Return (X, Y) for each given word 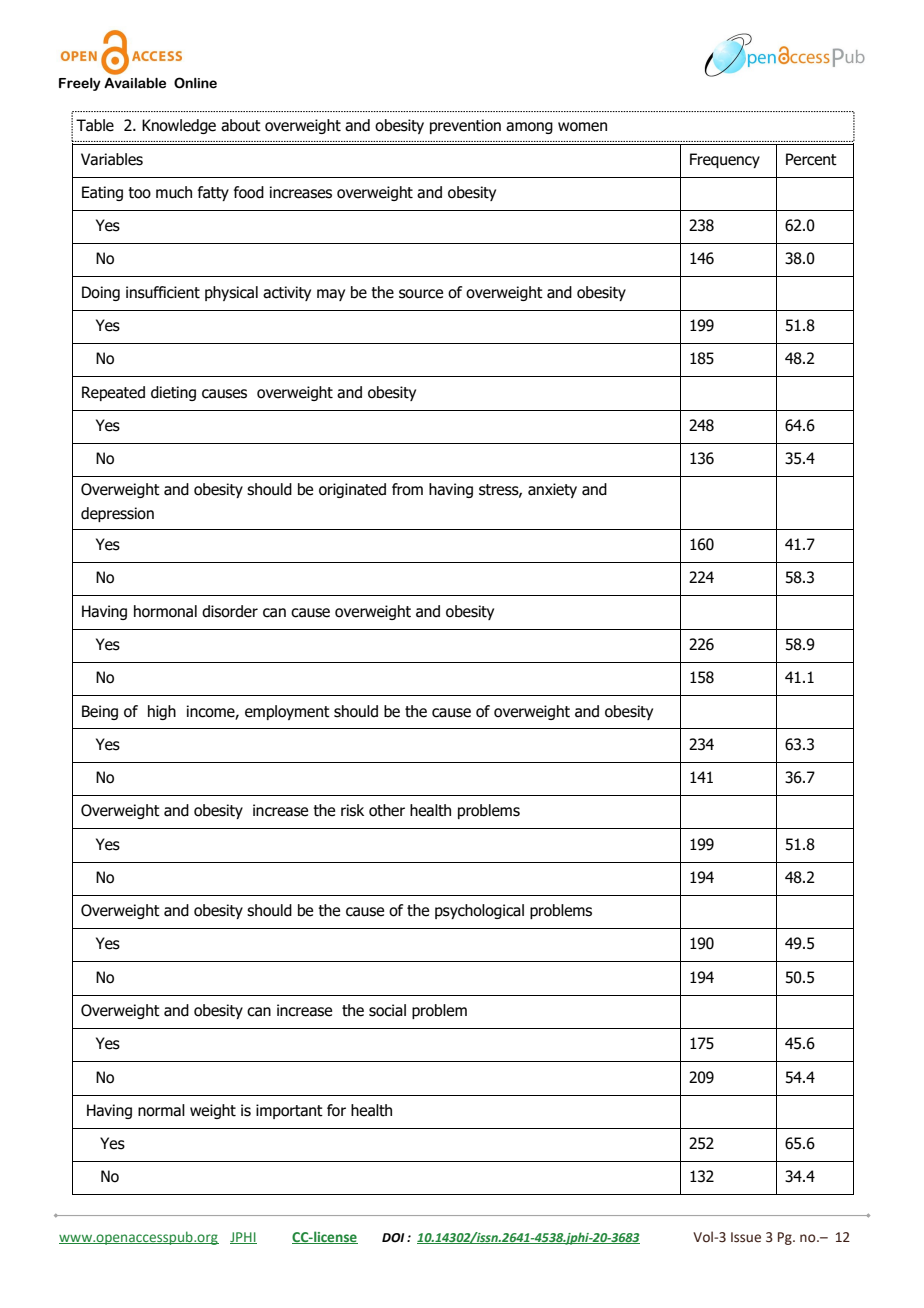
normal (161, 1110)
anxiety (552, 490)
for (336, 1110)
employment (287, 712)
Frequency (725, 160)
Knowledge (179, 126)
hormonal (165, 611)
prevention (465, 126)
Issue (746, 1237)
